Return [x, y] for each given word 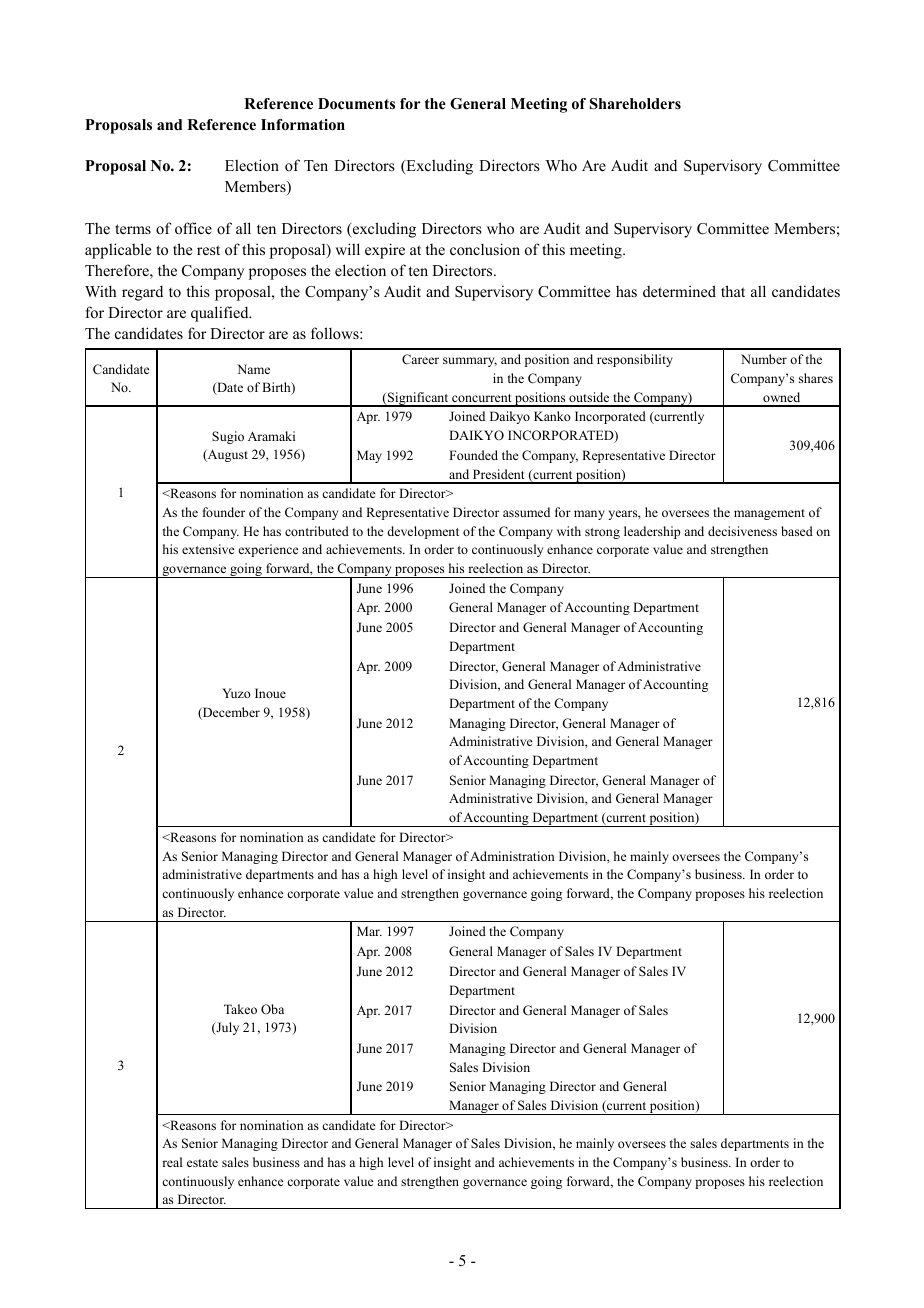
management [769, 514]
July [226, 1028]
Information [303, 125]
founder [224, 512]
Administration [512, 856]
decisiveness [742, 531]
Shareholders [635, 104]
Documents [356, 104]
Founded [473, 455]
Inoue [270, 693]
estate [202, 1163]
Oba [272, 1009]
